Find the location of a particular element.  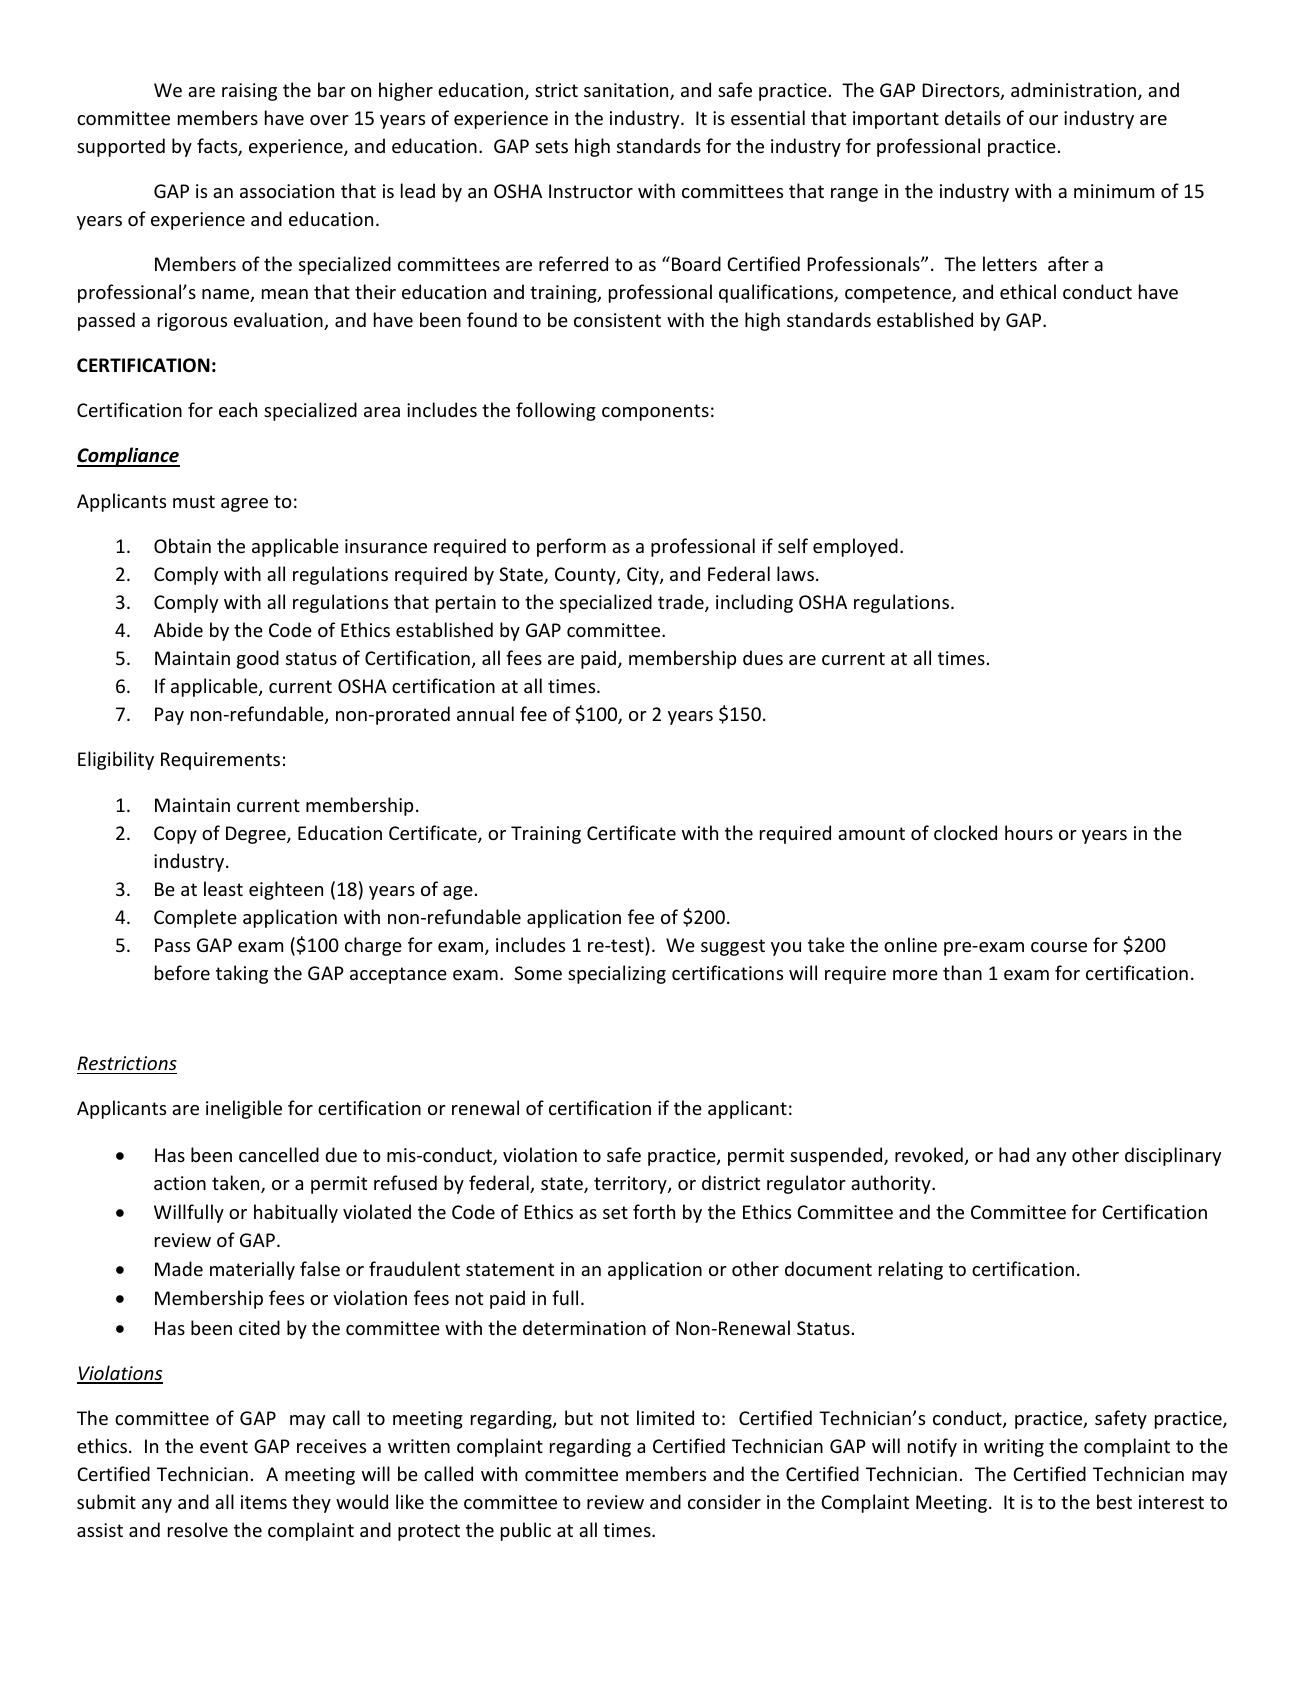

hours is located at coordinates (1029, 832).
